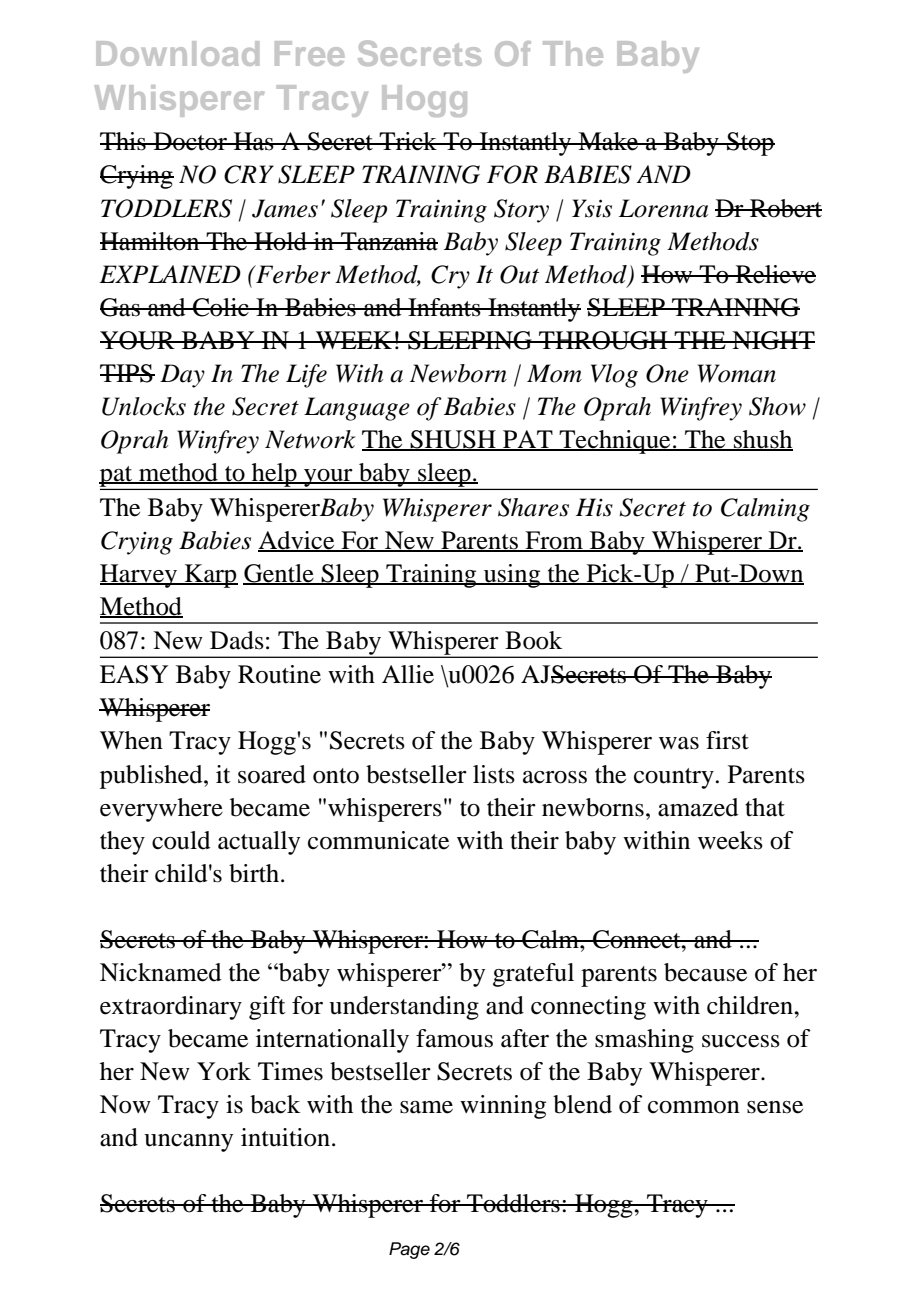  Describe the element at coordinates (378, 840) in the page. I see `communicate` at that location.
